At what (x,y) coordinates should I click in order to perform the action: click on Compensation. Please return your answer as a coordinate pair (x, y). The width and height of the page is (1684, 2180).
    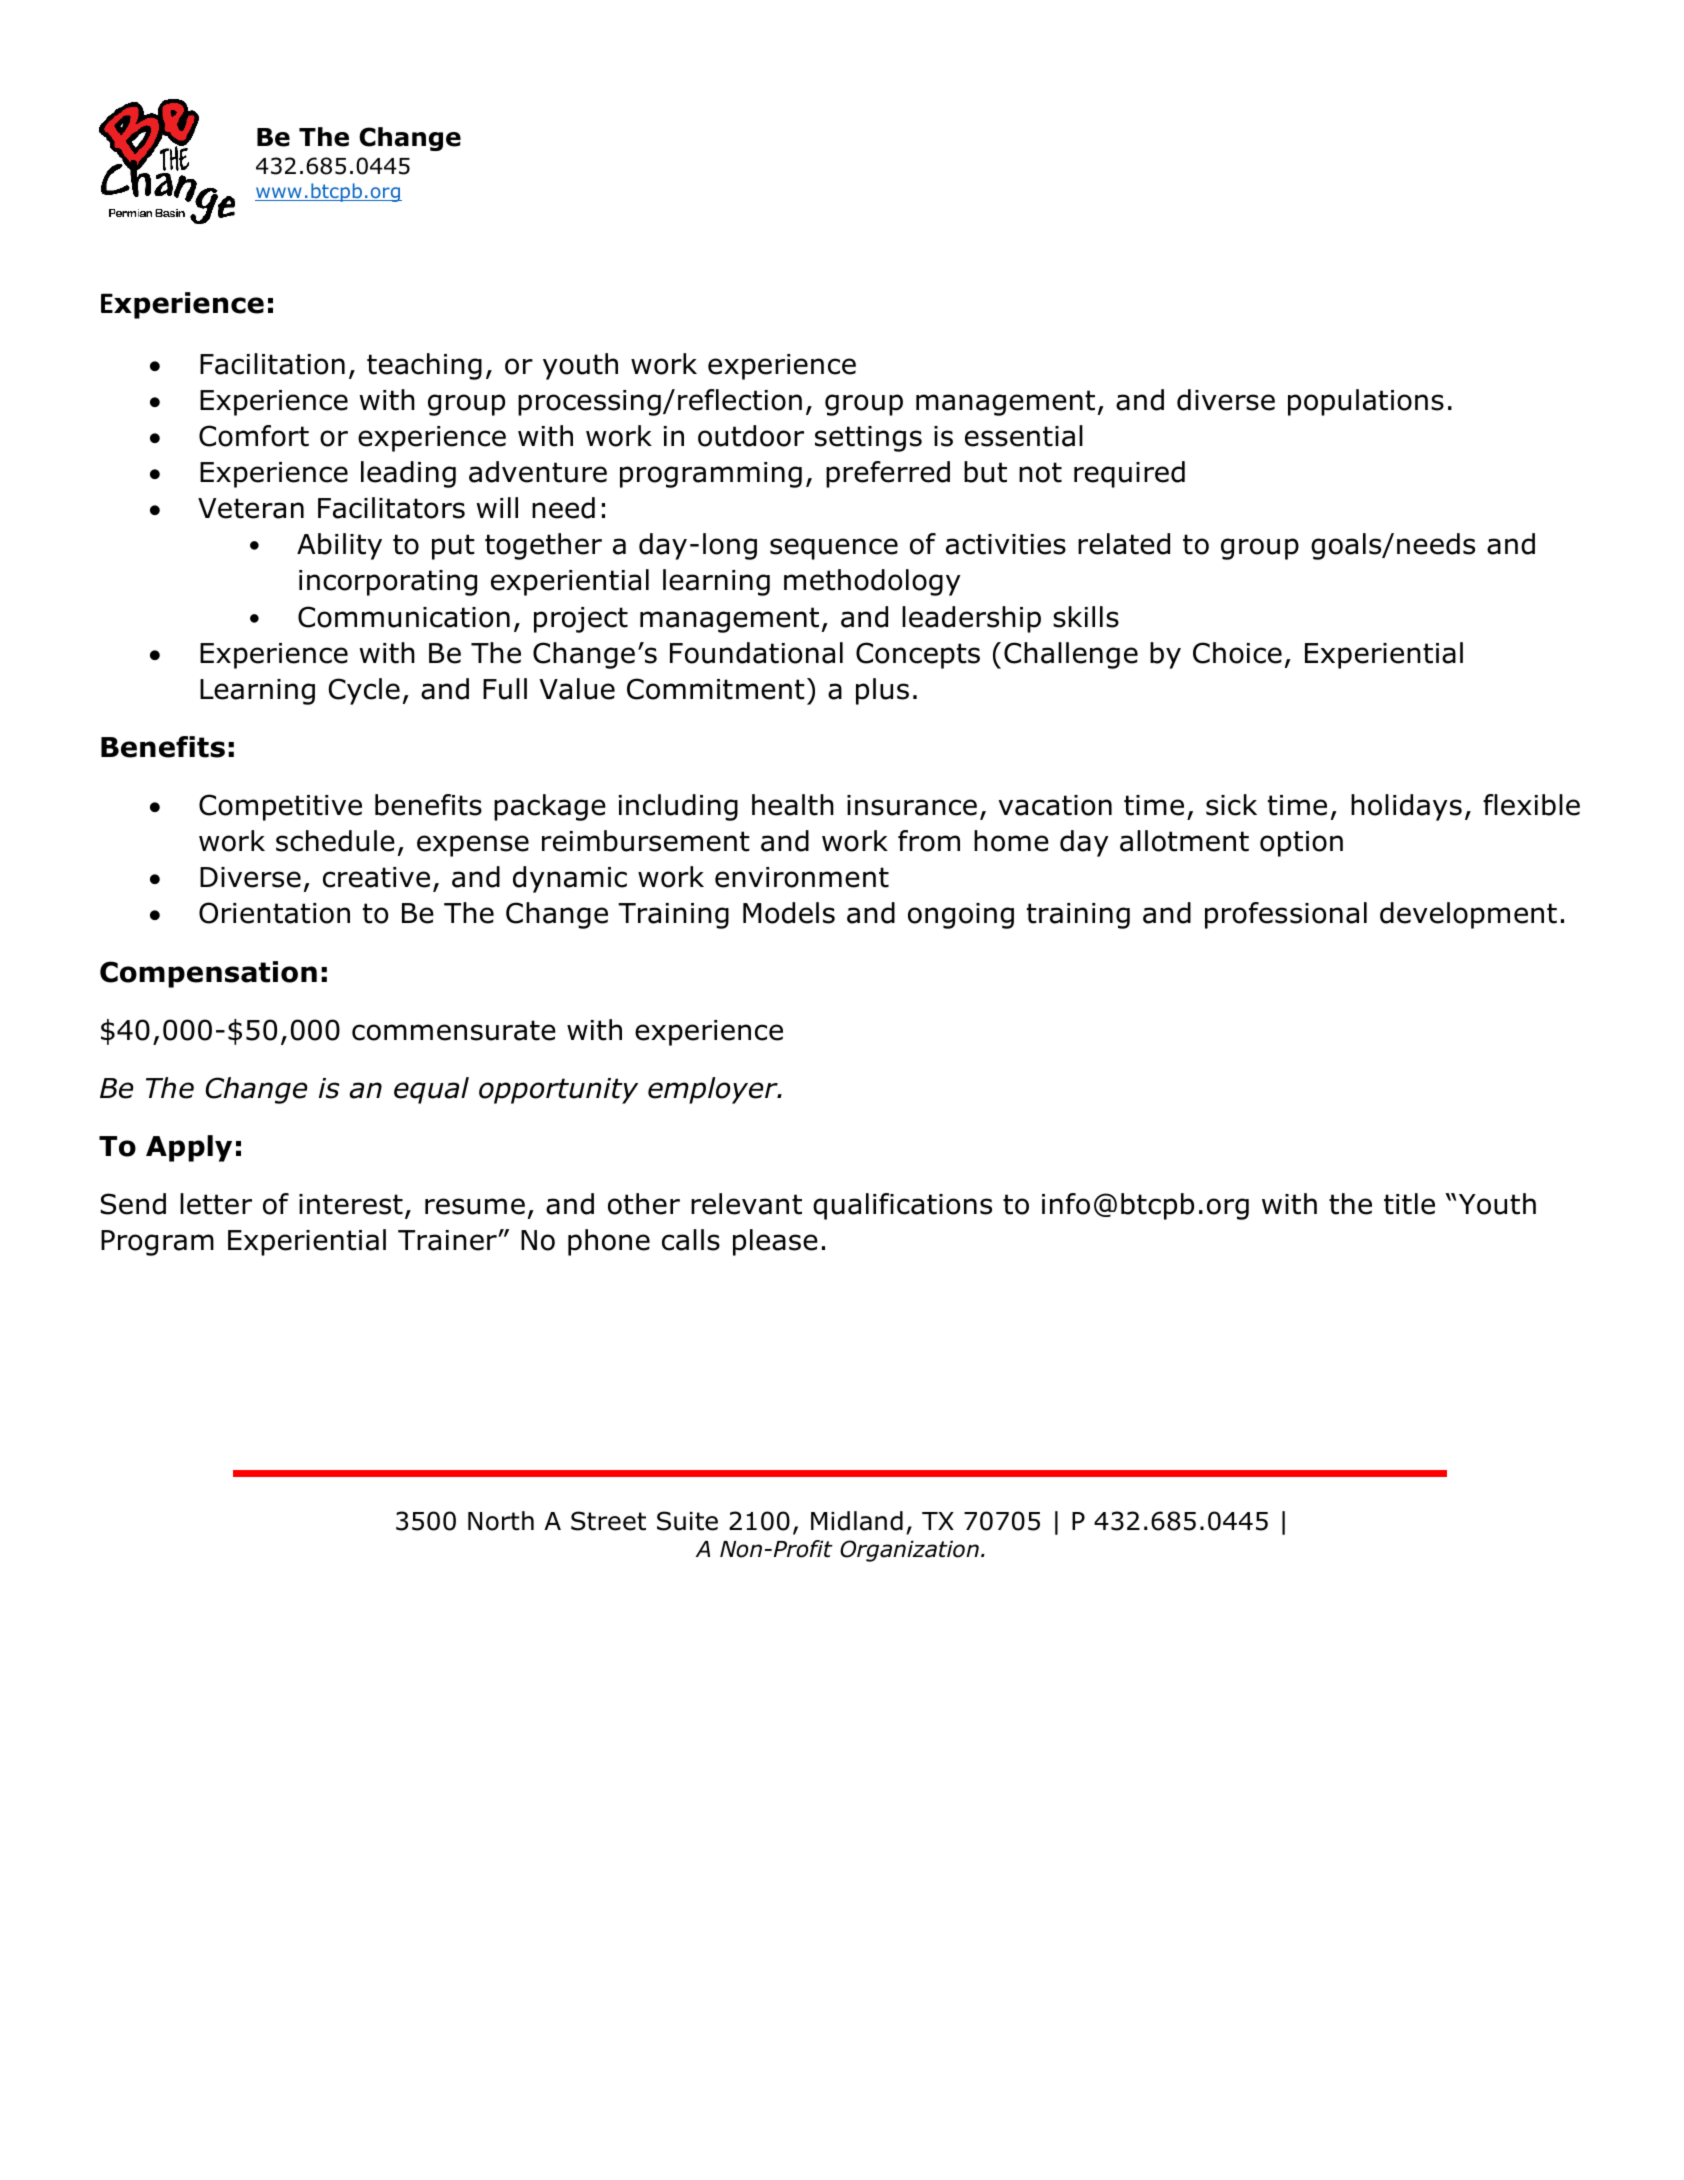
    Looking at the image, I should click on (208, 974).
